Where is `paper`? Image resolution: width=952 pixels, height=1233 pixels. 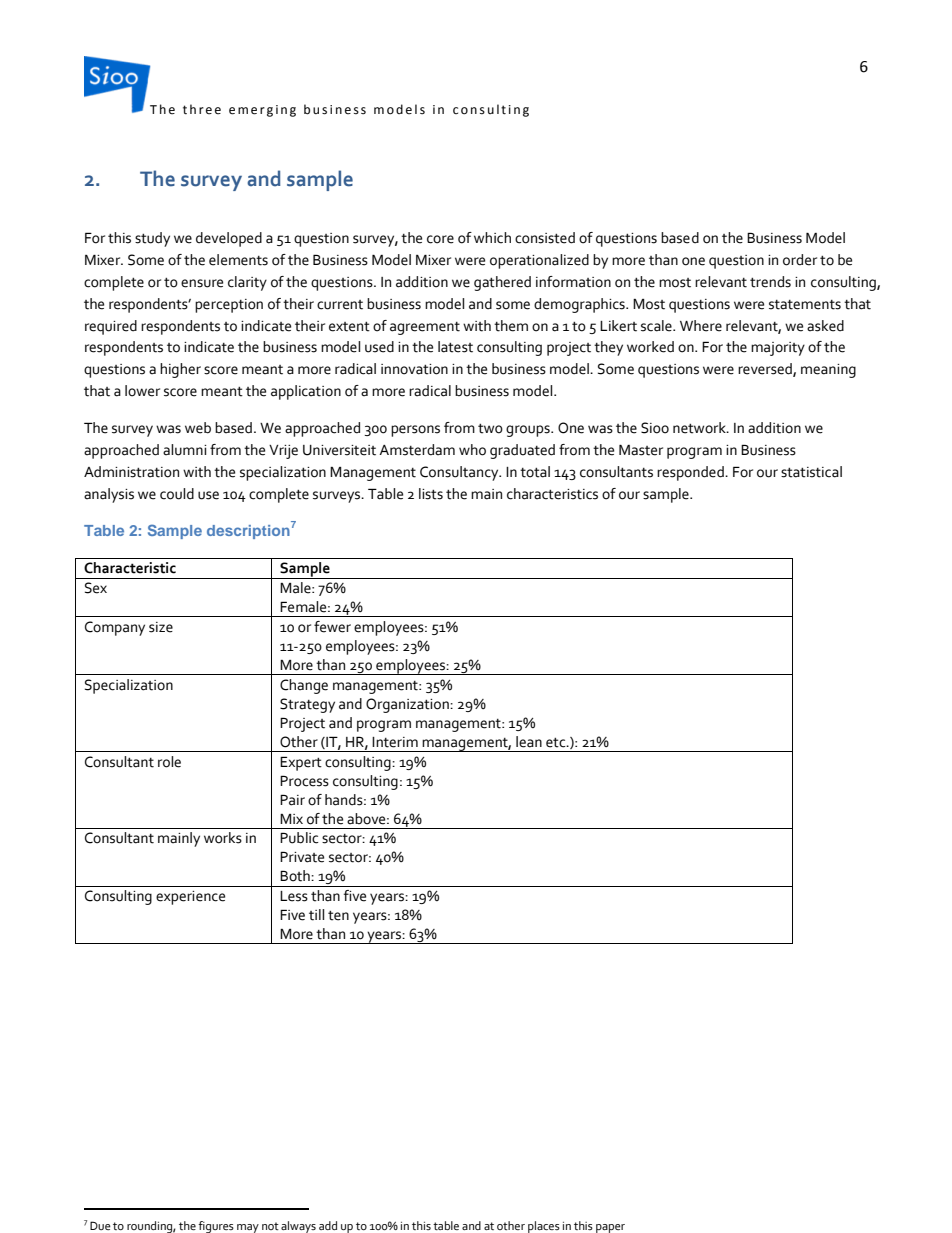
paper is located at coordinates (610, 1228).
